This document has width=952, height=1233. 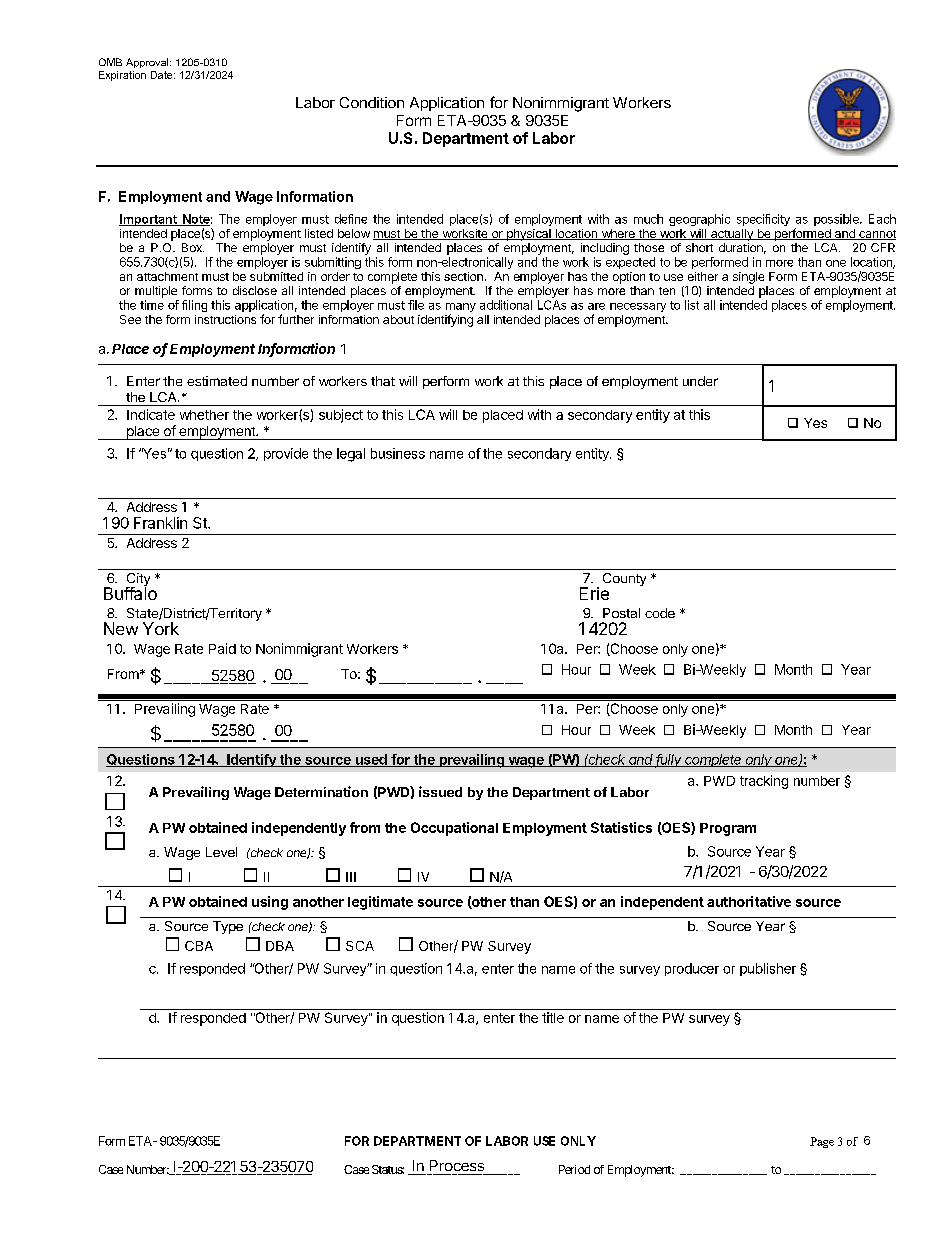 What do you see at coordinates (660, 613) in the document?
I see `code` at bounding box center [660, 613].
